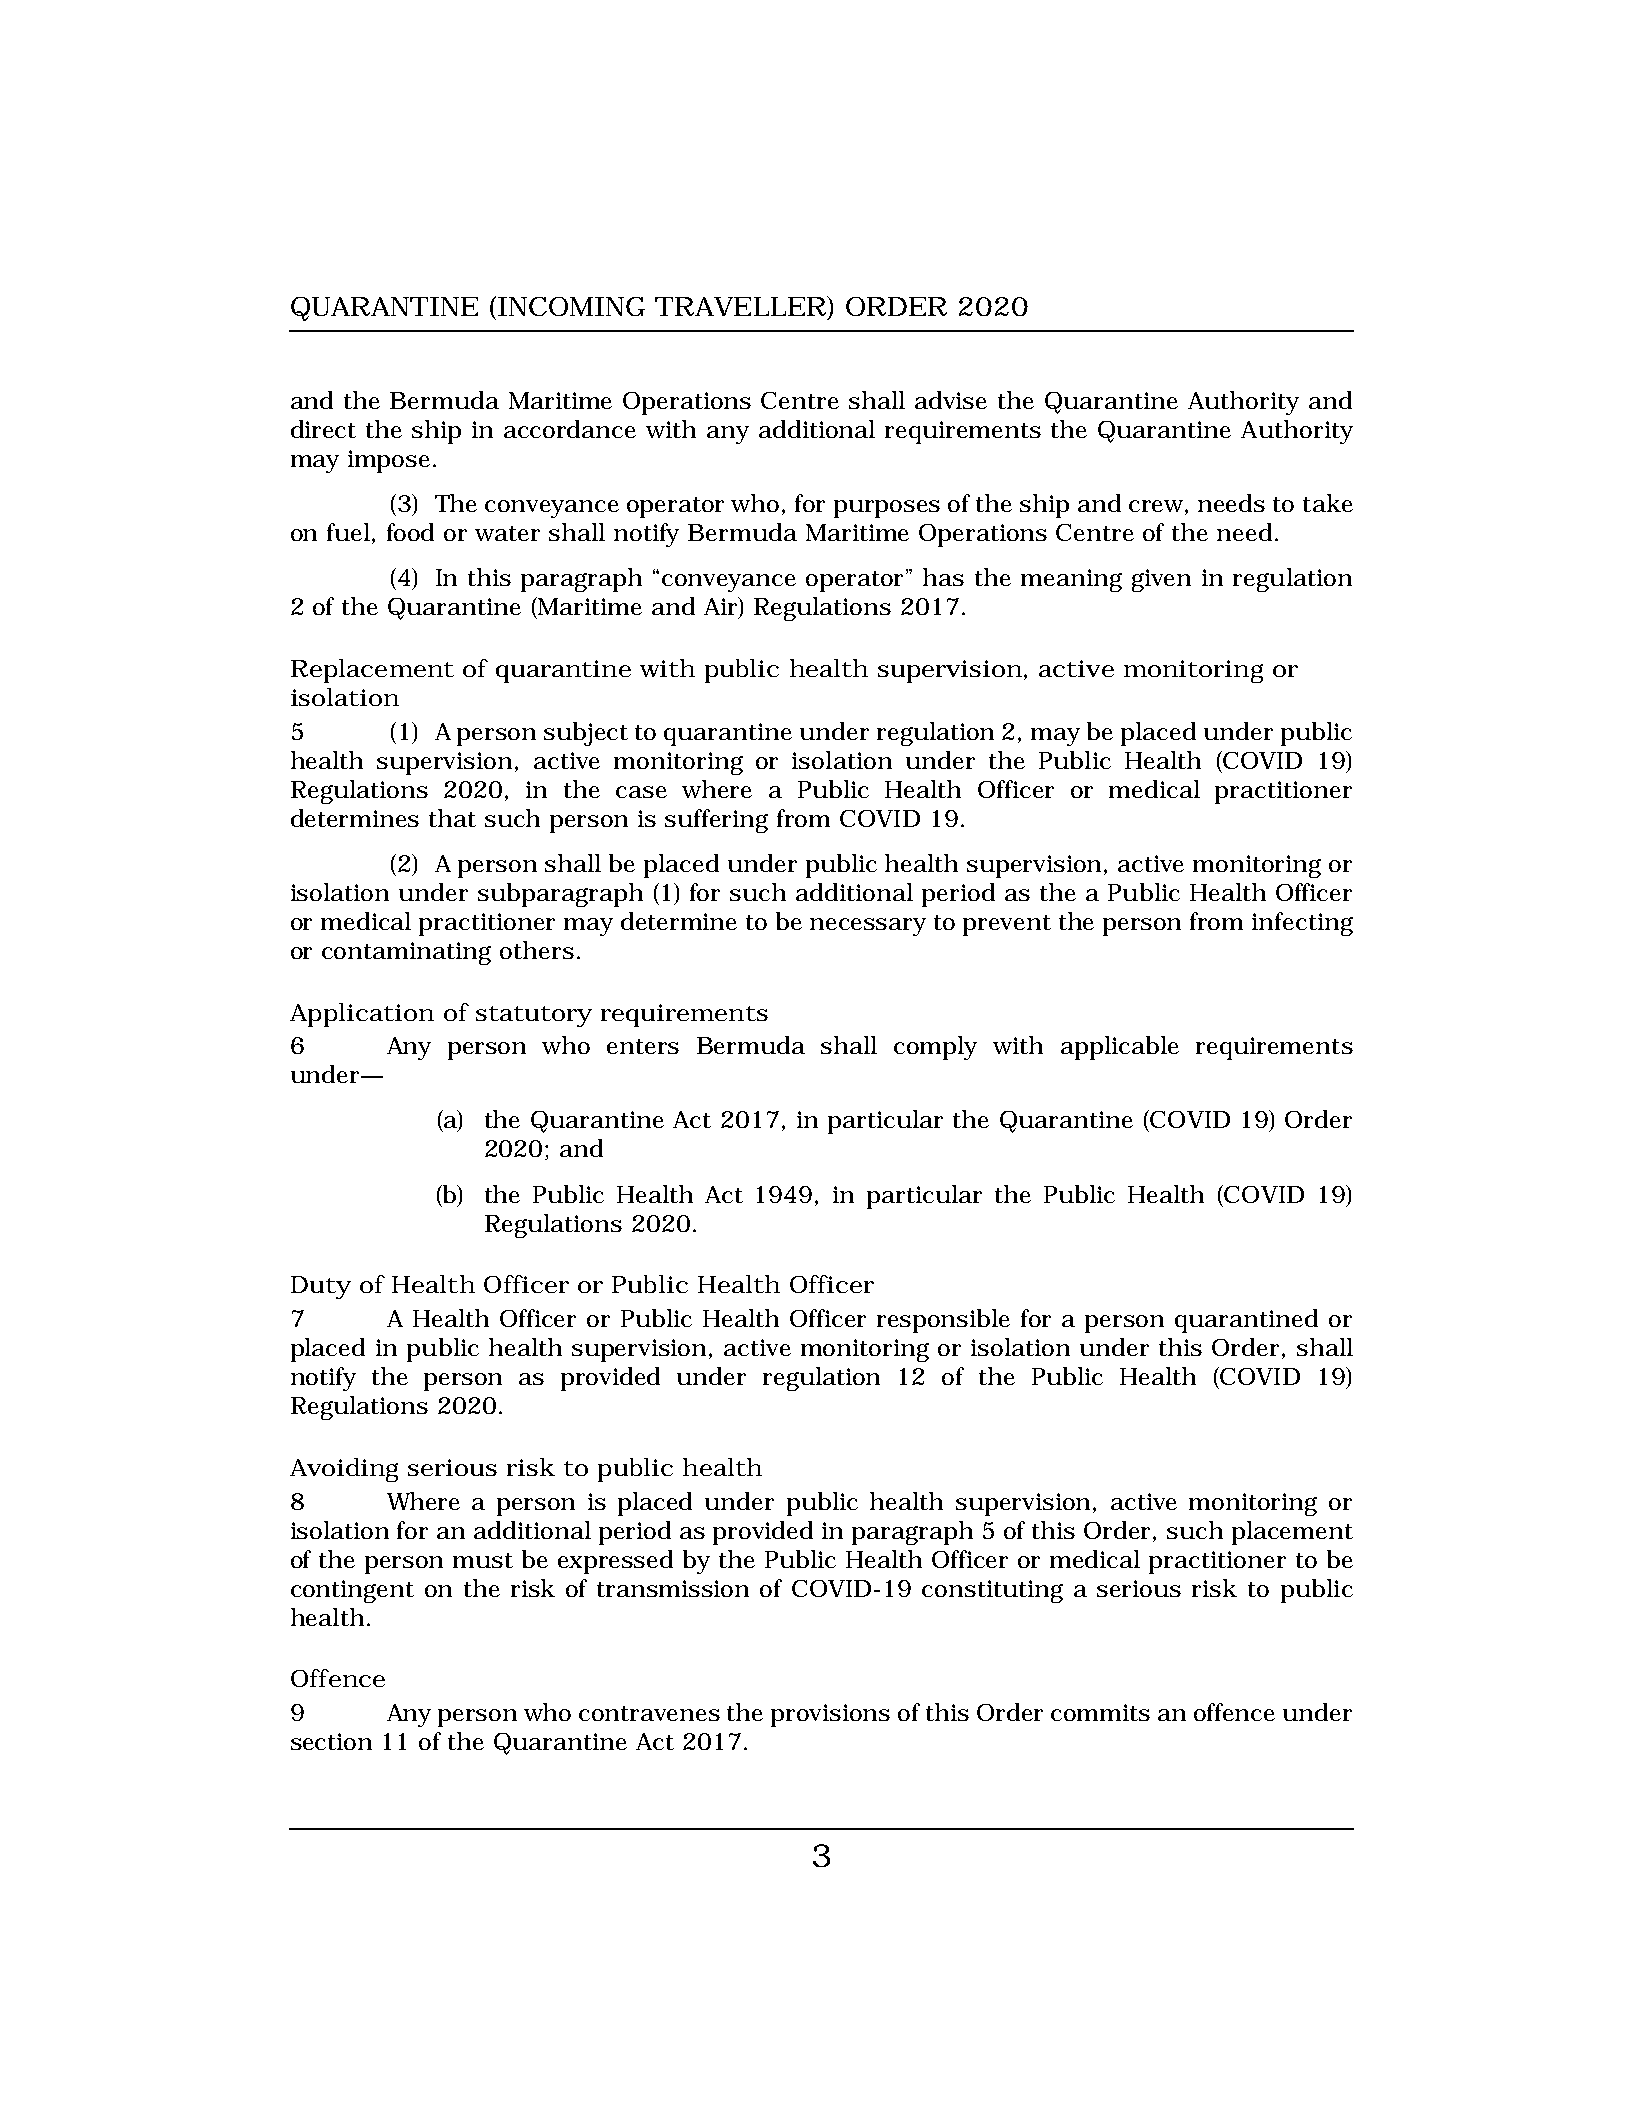  Describe the element at coordinates (362, 1015) in the page. I see `Application` at that location.
